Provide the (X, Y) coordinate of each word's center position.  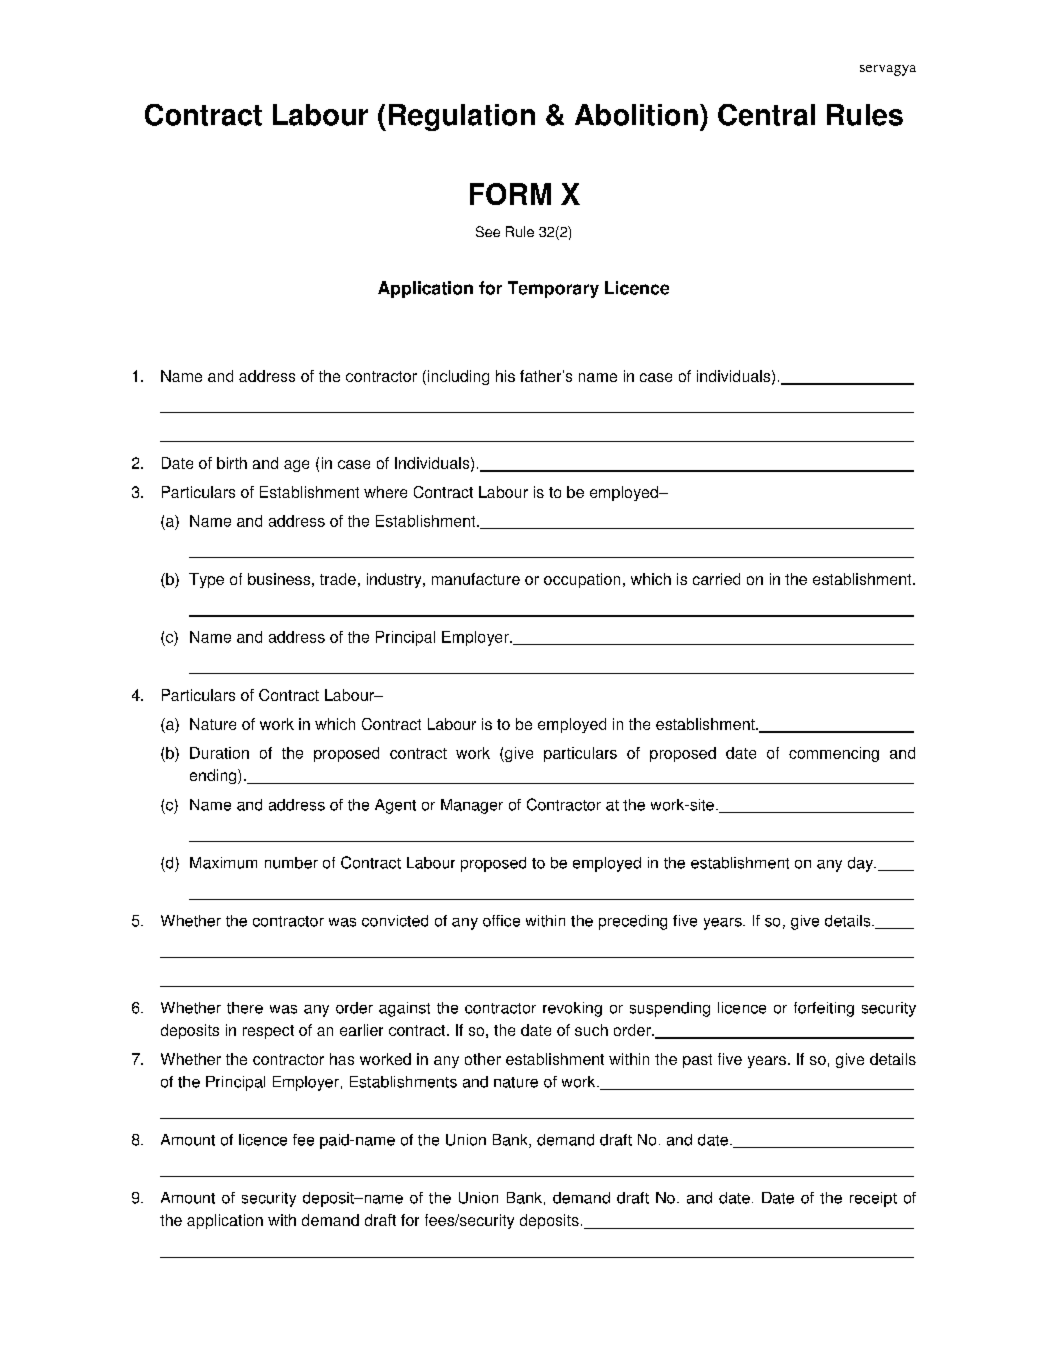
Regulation (462, 117)
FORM (510, 194)
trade (338, 579)
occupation (582, 580)
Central (766, 115)
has (342, 1059)
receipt (873, 1199)
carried (716, 579)
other (483, 1059)
